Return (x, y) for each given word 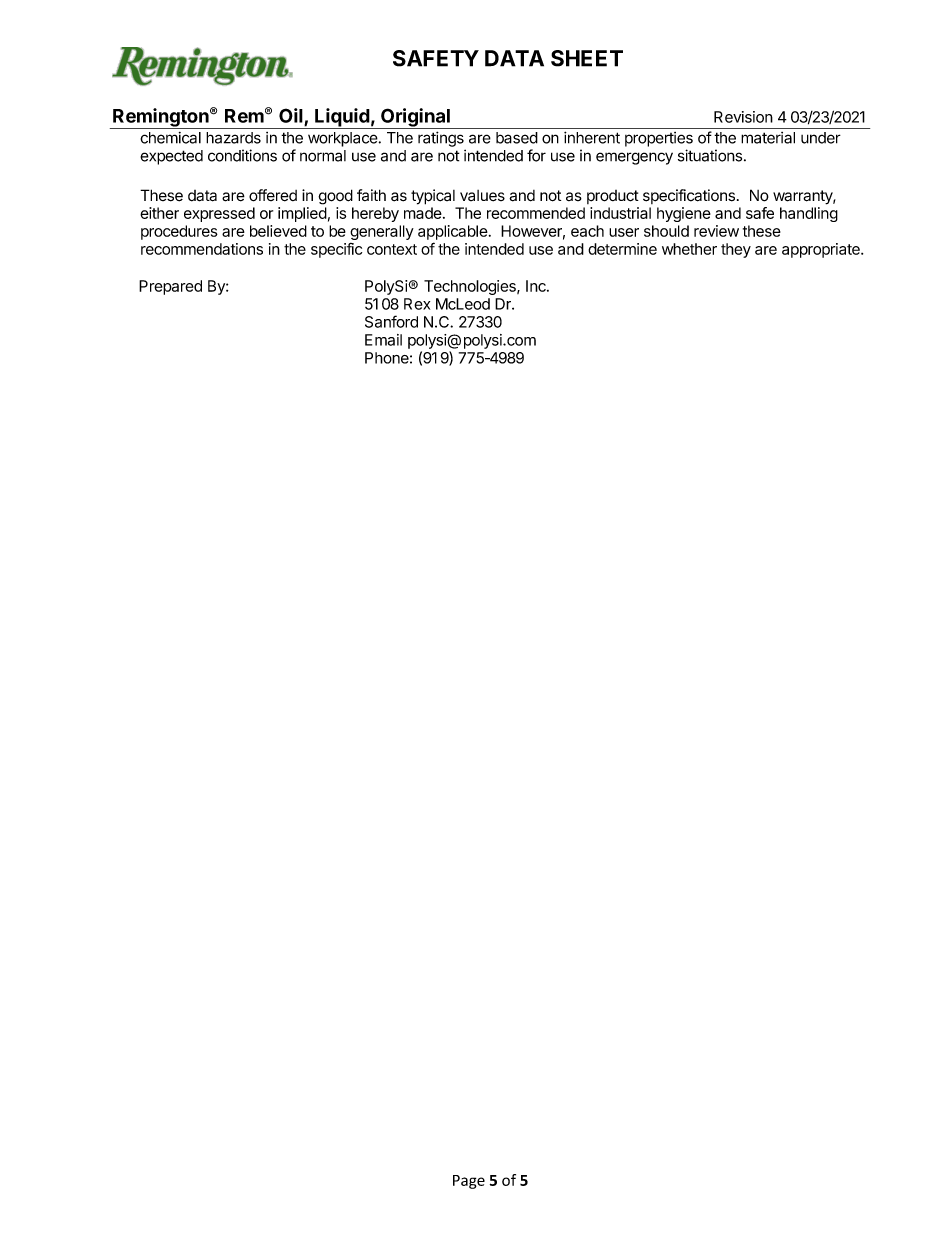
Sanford (391, 321)
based (517, 138)
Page (469, 1182)
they (736, 250)
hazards (233, 138)
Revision (743, 117)
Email (383, 340)
